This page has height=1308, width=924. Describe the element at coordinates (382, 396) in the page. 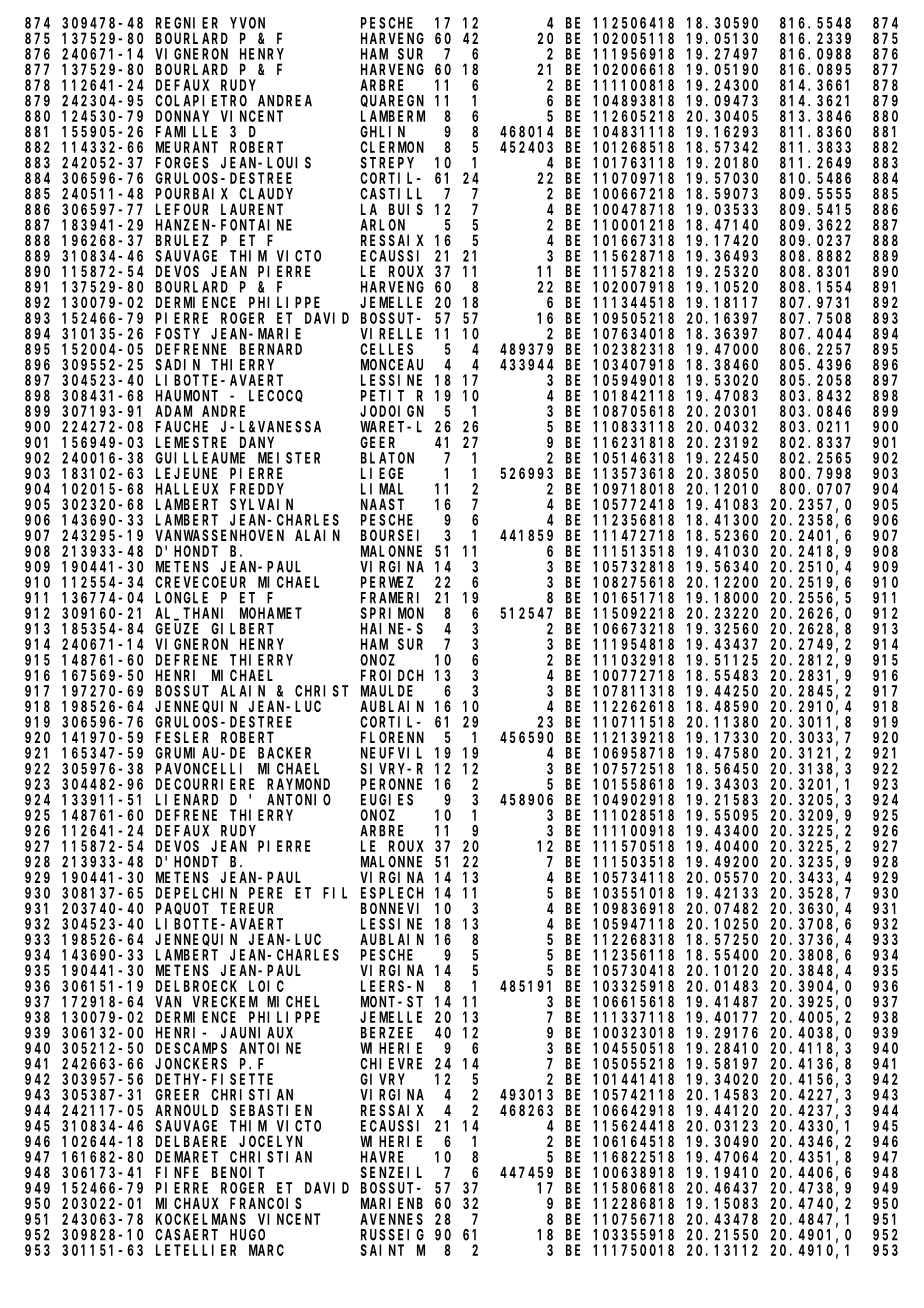

I see `PETIT` at that location.
